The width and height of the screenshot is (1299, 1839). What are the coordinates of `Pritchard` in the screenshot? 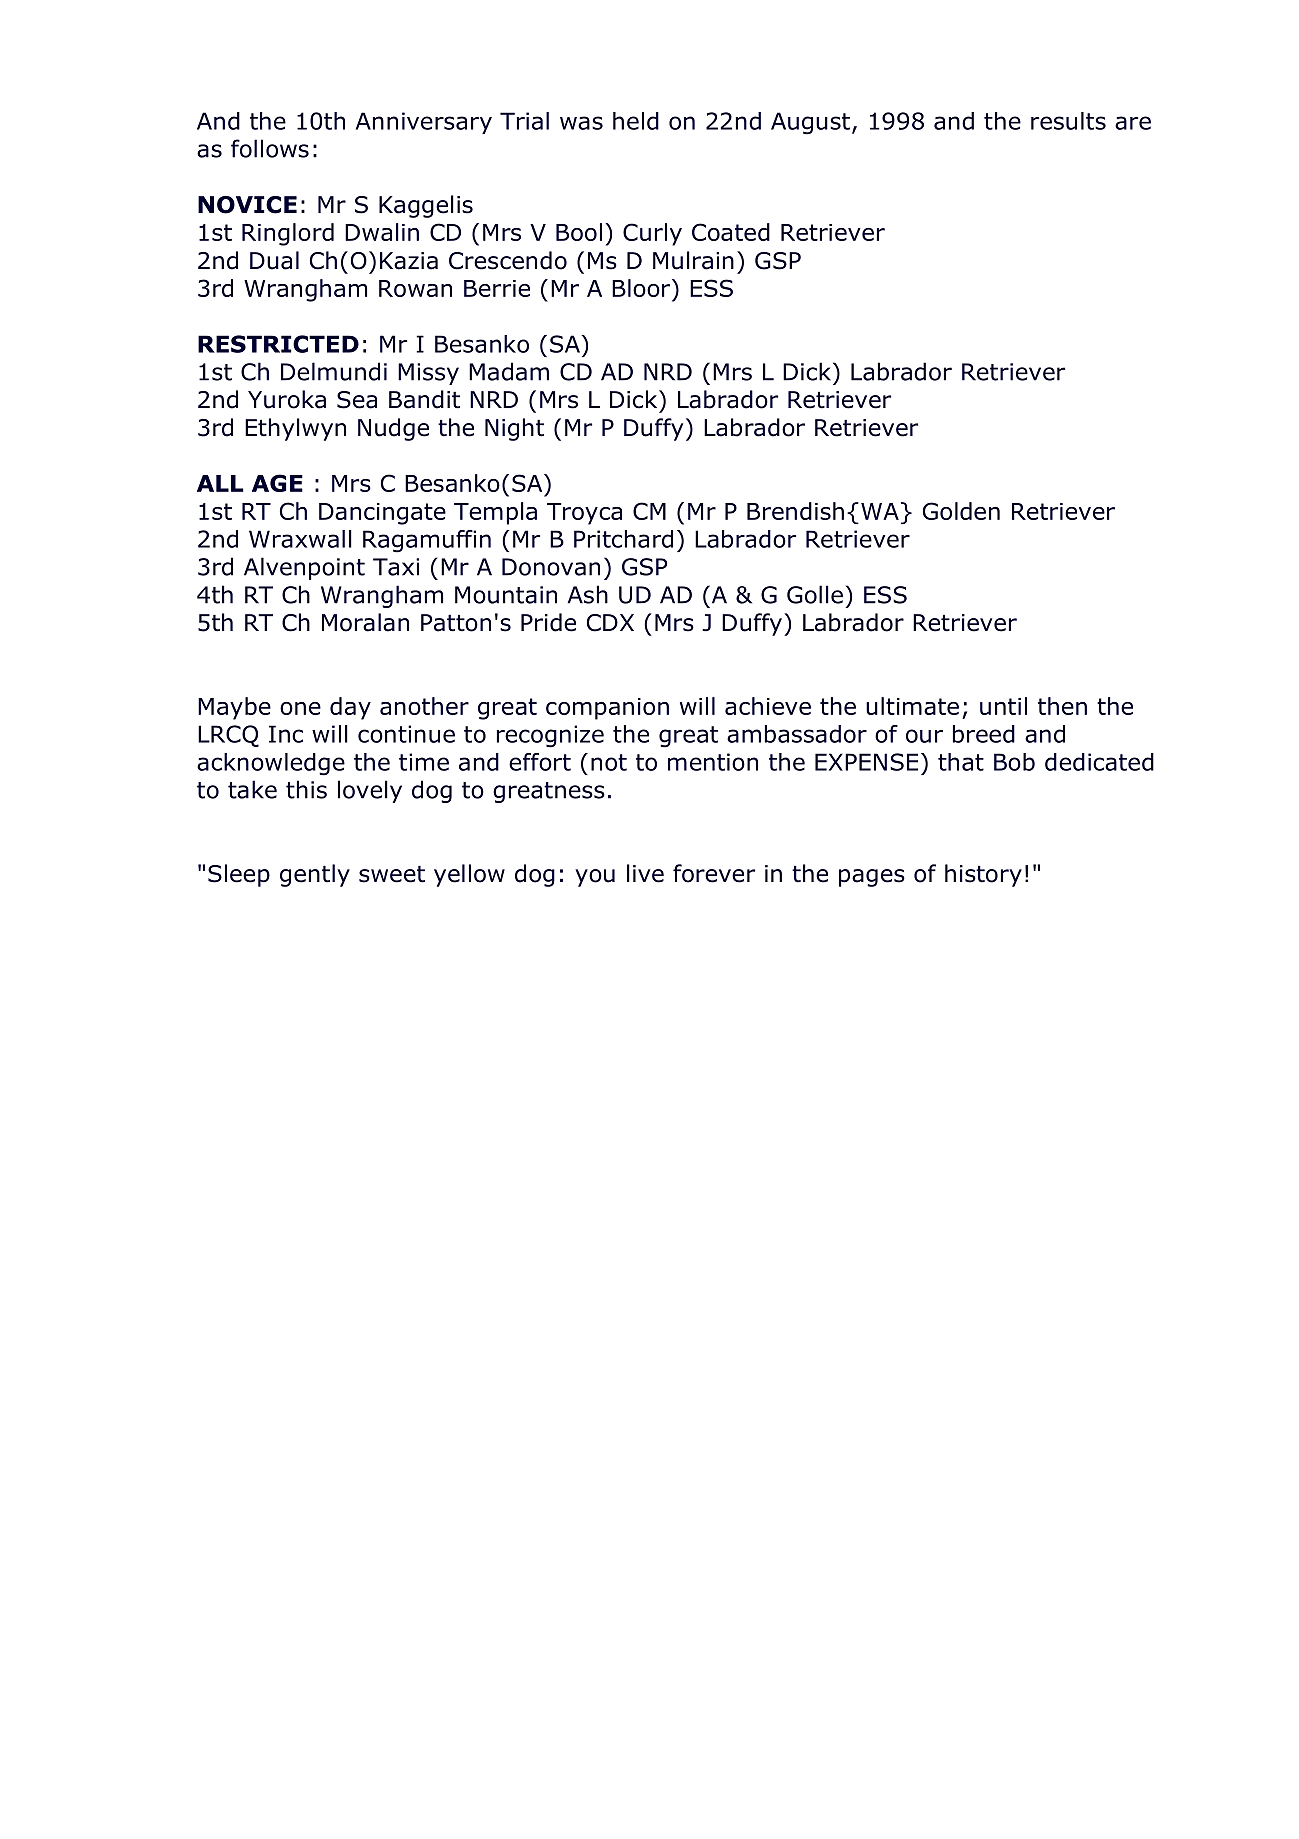 It's located at (623, 539).
